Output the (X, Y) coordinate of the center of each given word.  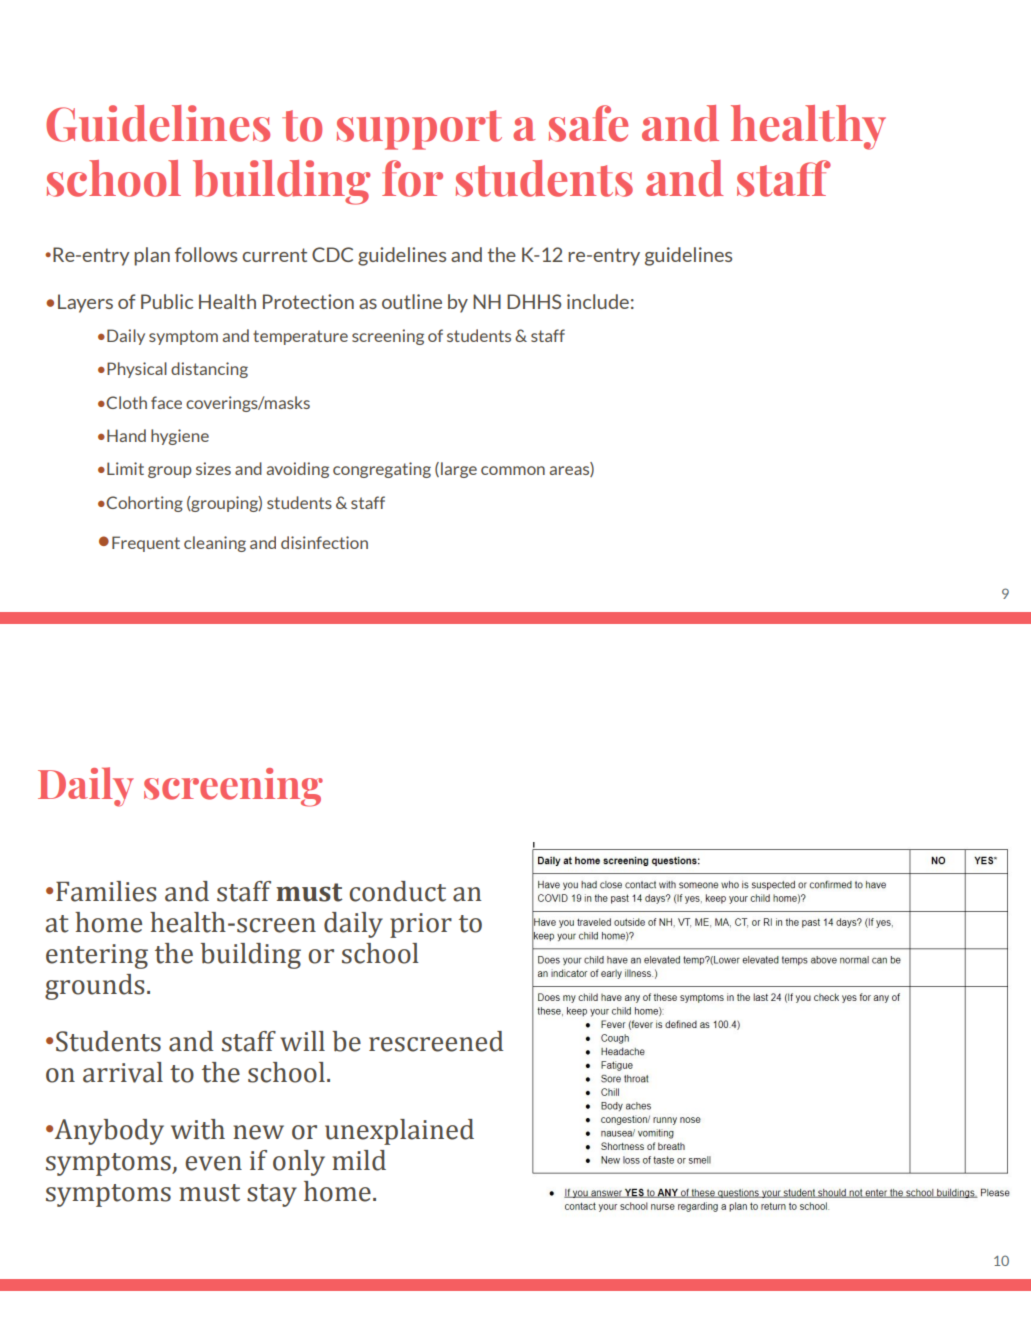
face (166, 402)
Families (106, 891)
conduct (397, 891)
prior (421, 925)
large (459, 470)
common (513, 470)
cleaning (215, 544)
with (198, 1129)
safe (588, 123)
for (412, 178)
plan (152, 256)
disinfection (324, 542)
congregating (382, 470)
